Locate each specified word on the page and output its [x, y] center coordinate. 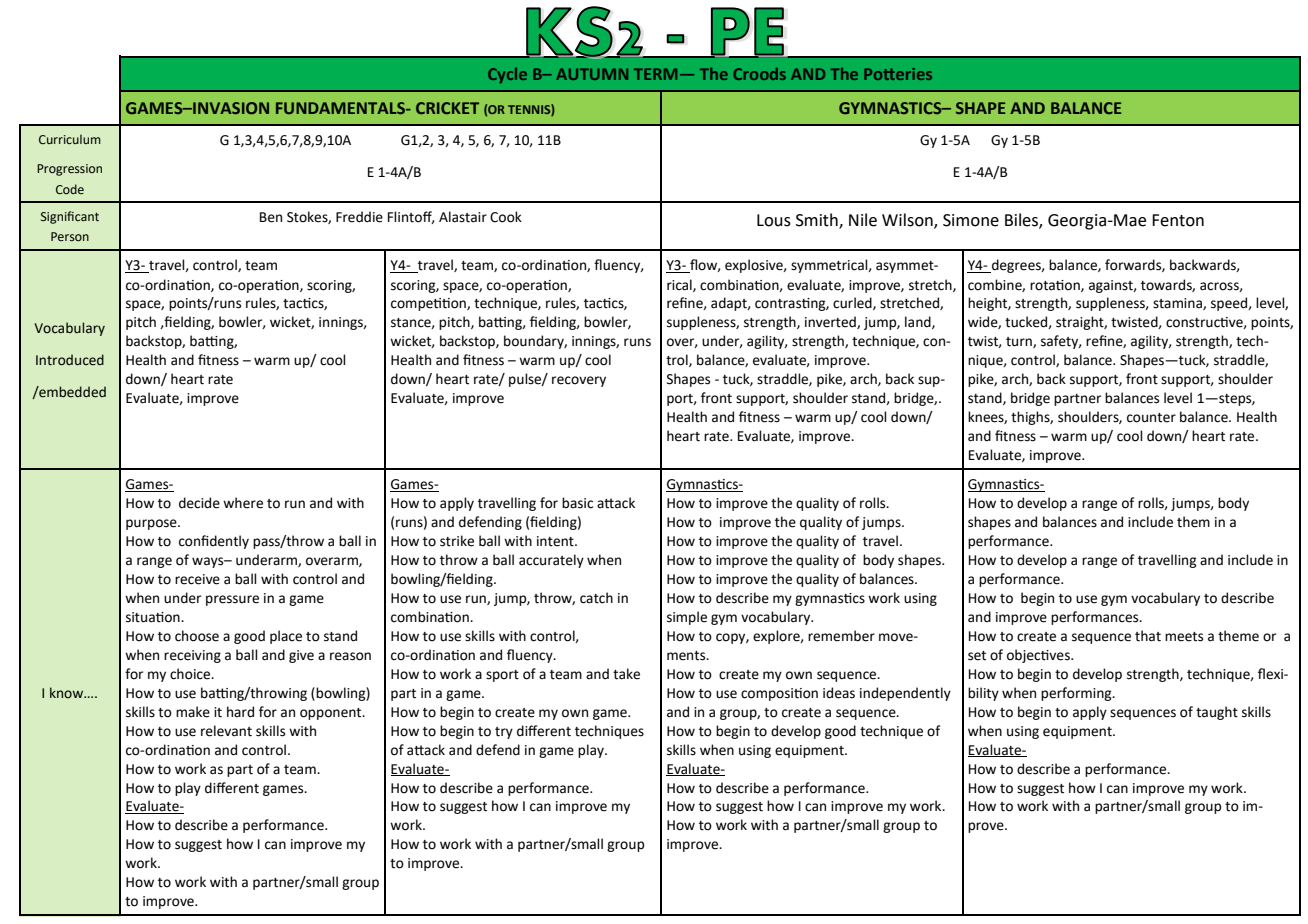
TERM [655, 74]
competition [429, 304]
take [626, 674]
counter [1151, 418]
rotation [1056, 286]
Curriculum [70, 139]
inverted [831, 322]
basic [577, 503]
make [193, 712]
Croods [759, 74]
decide [199, 503]
